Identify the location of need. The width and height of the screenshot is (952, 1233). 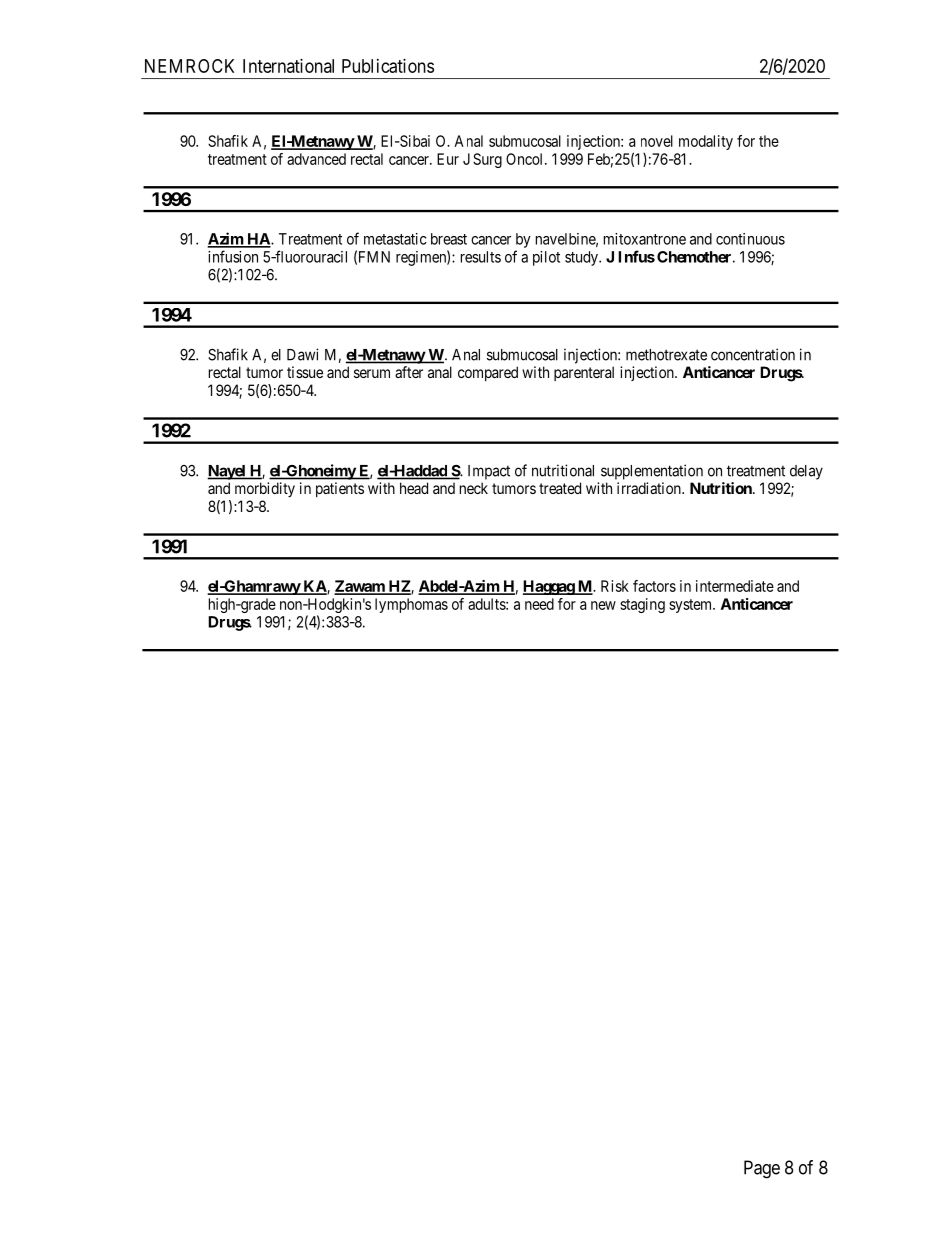
(539, 604).
